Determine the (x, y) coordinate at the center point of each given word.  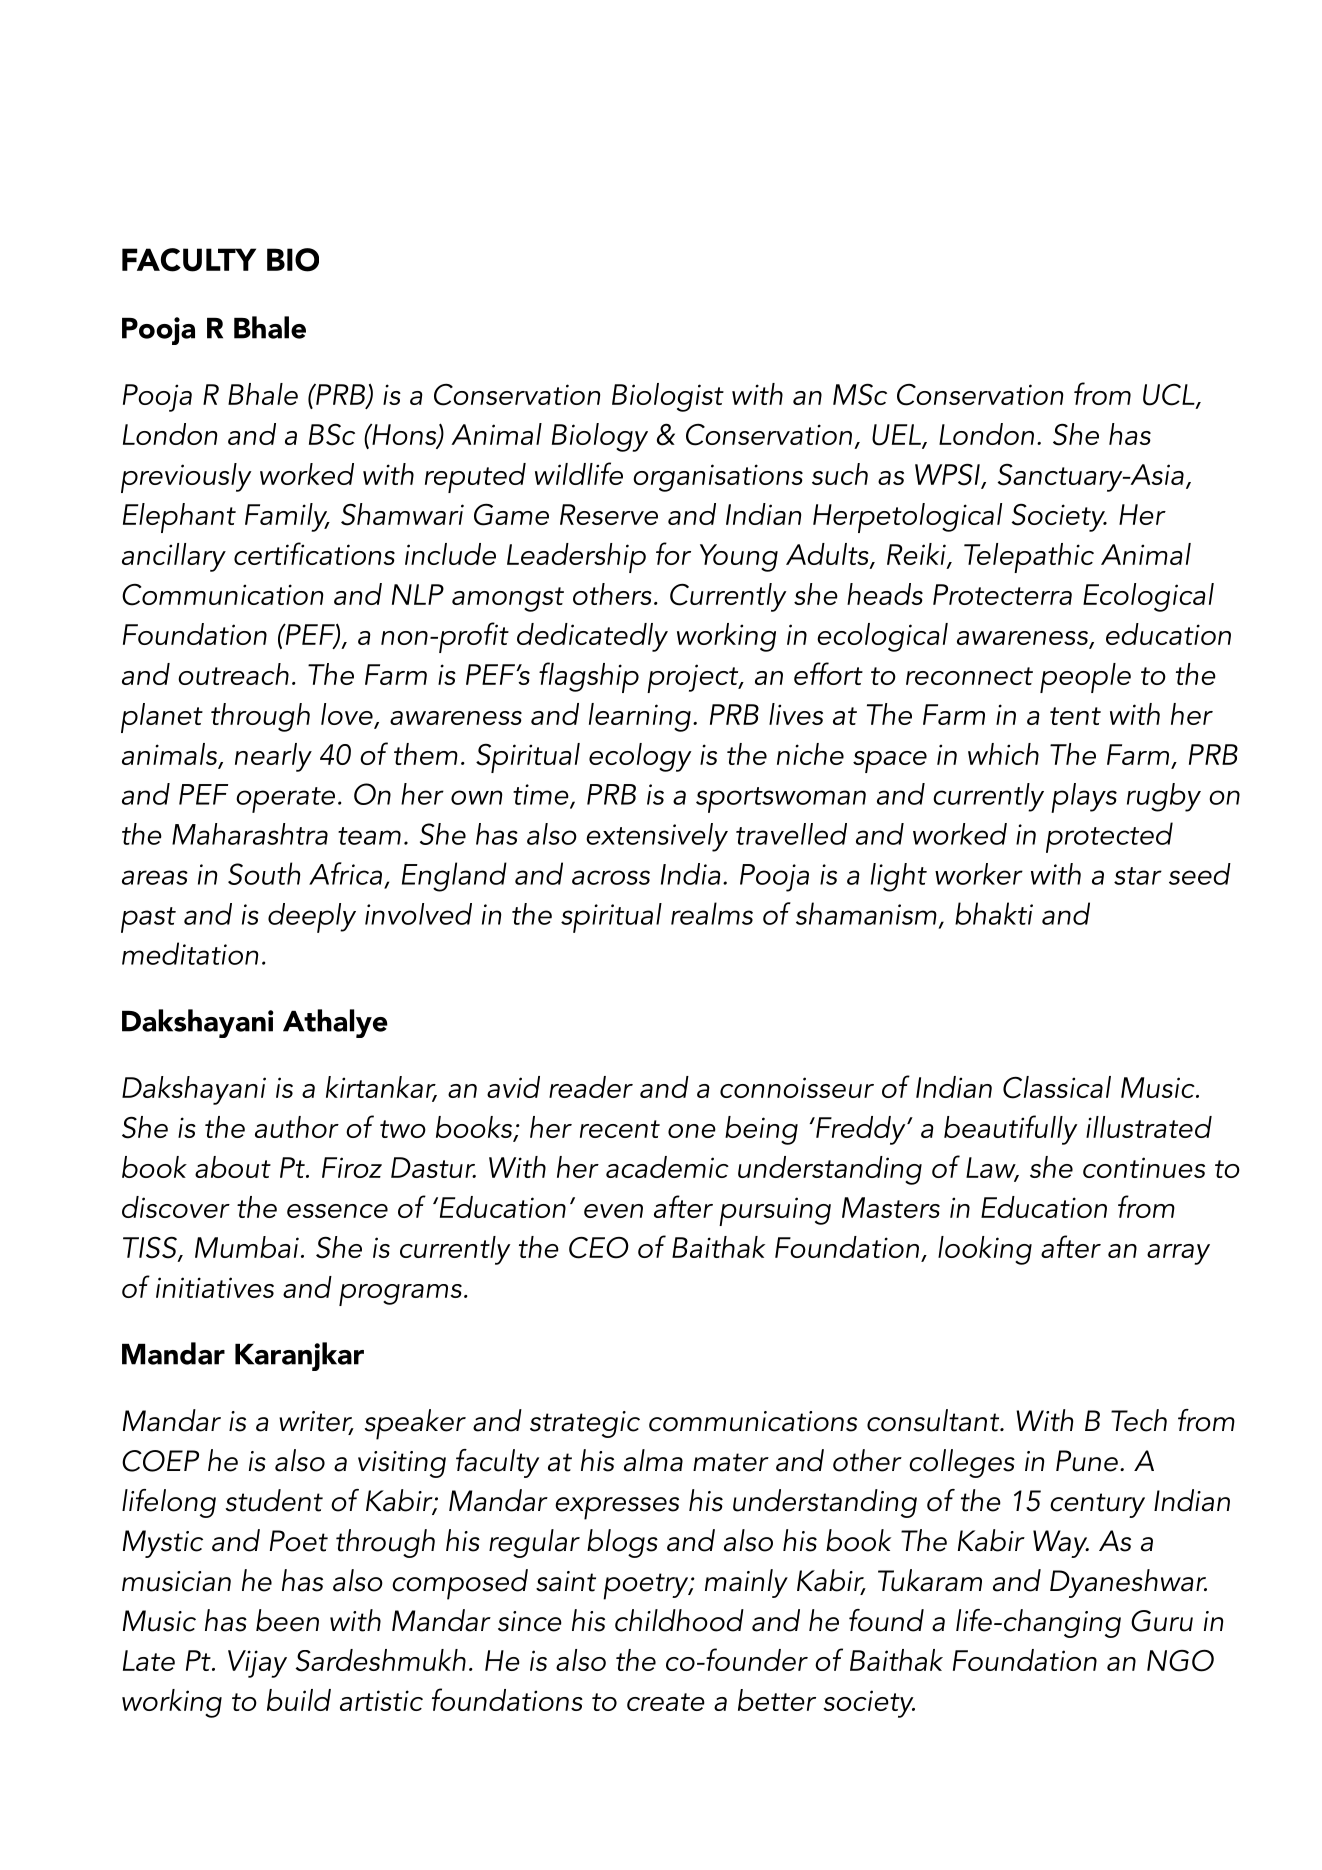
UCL (1170, 395)
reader (591, 1087)
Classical (1057, 1087)
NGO (1180, 1660)
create (666, 1702)
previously (186, 478)
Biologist (668, 397)
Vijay (257, 1664)
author (297, 1127)
